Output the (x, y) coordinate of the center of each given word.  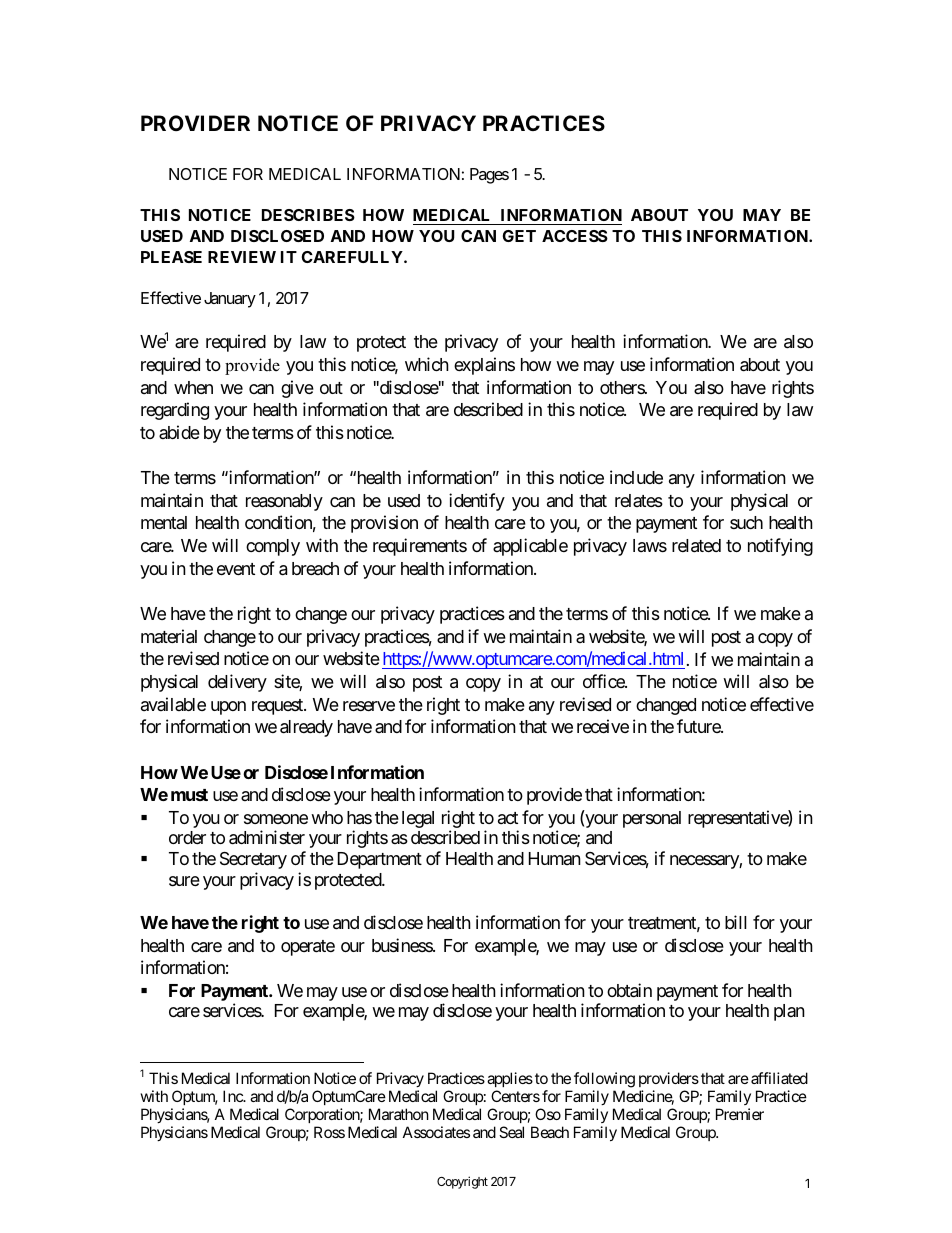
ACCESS (575, 236)
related (696, 546)
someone (276, 819)
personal (652, 819)
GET (519, 236)
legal (418, 819)
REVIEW (242, 257)
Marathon (399, 1114)
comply (273, 547)
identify (477, 502)
